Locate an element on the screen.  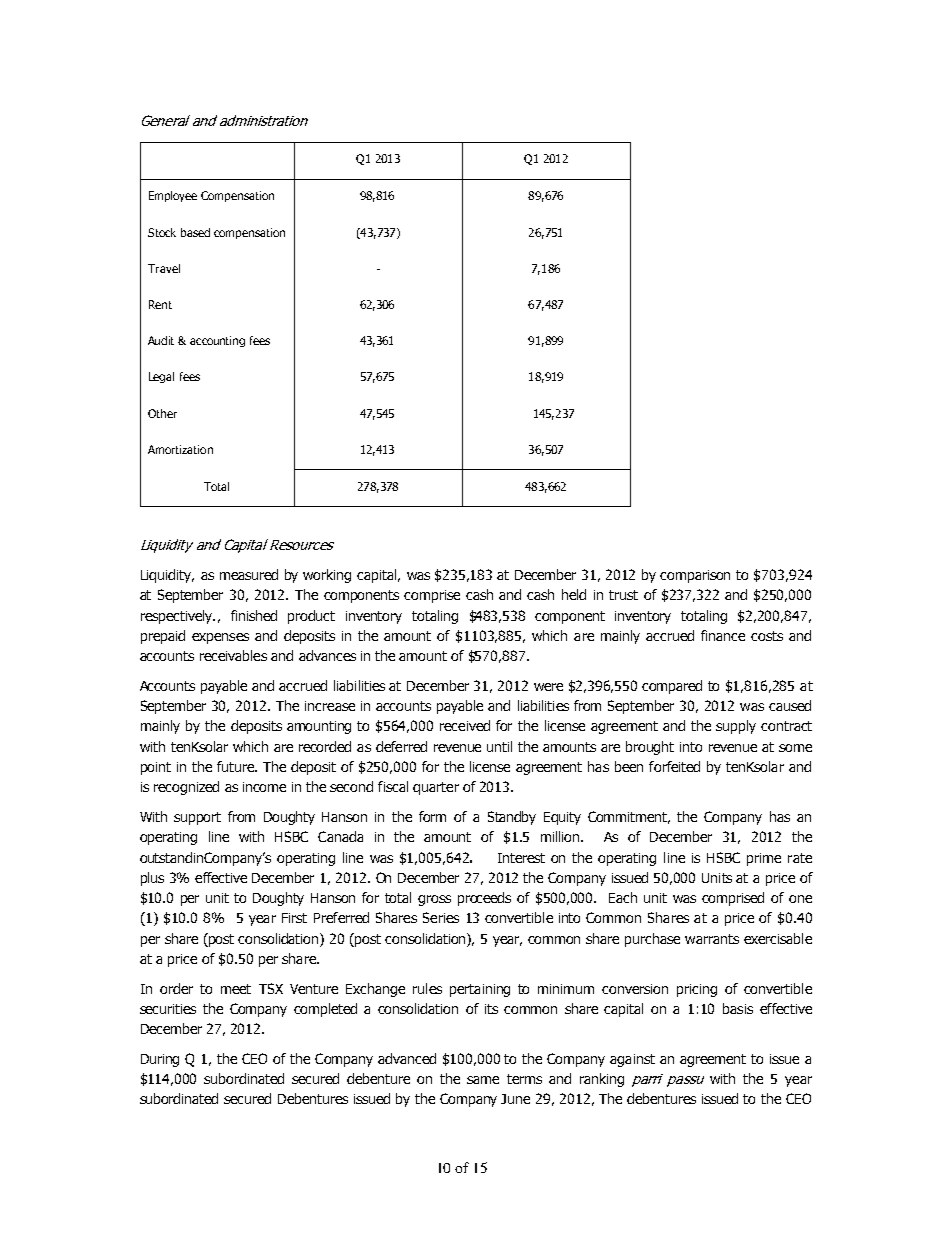
future is located at coordinates (236, 766).
